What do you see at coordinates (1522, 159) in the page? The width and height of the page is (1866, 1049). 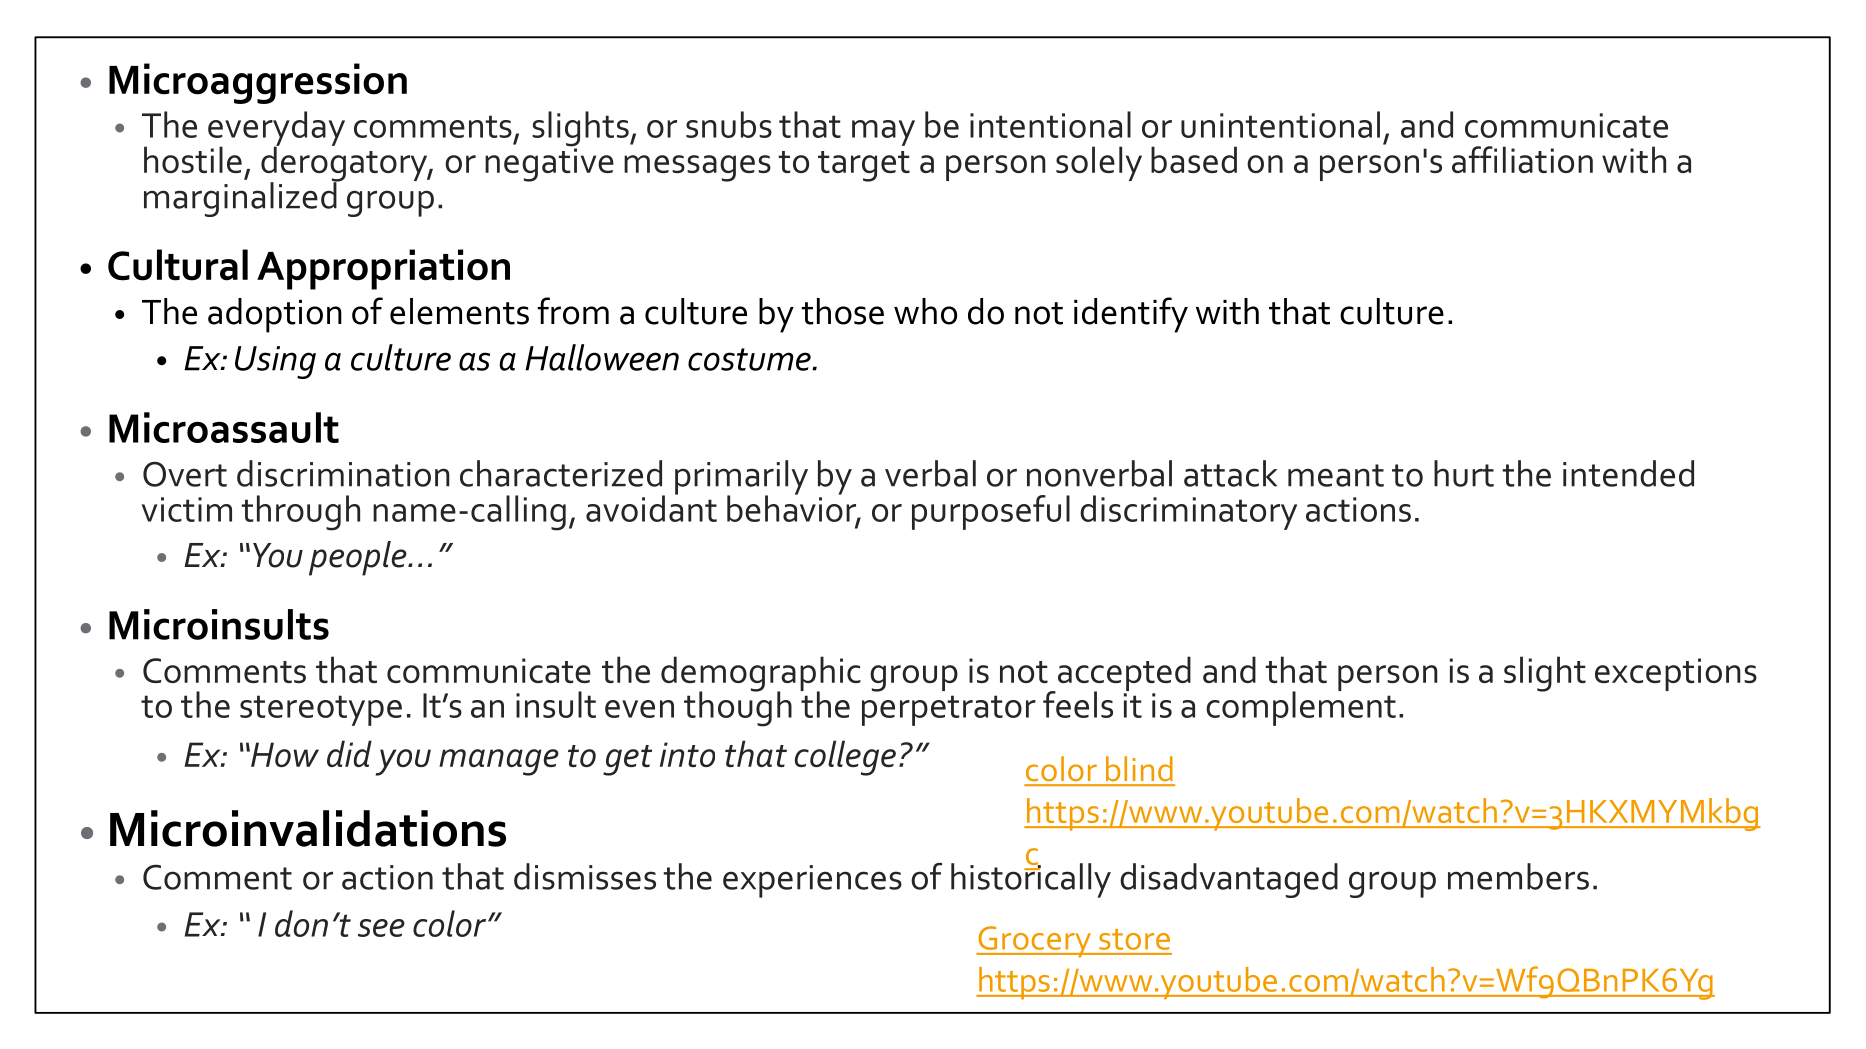 I see `affiliation` at bounding box center [1522, 159].
